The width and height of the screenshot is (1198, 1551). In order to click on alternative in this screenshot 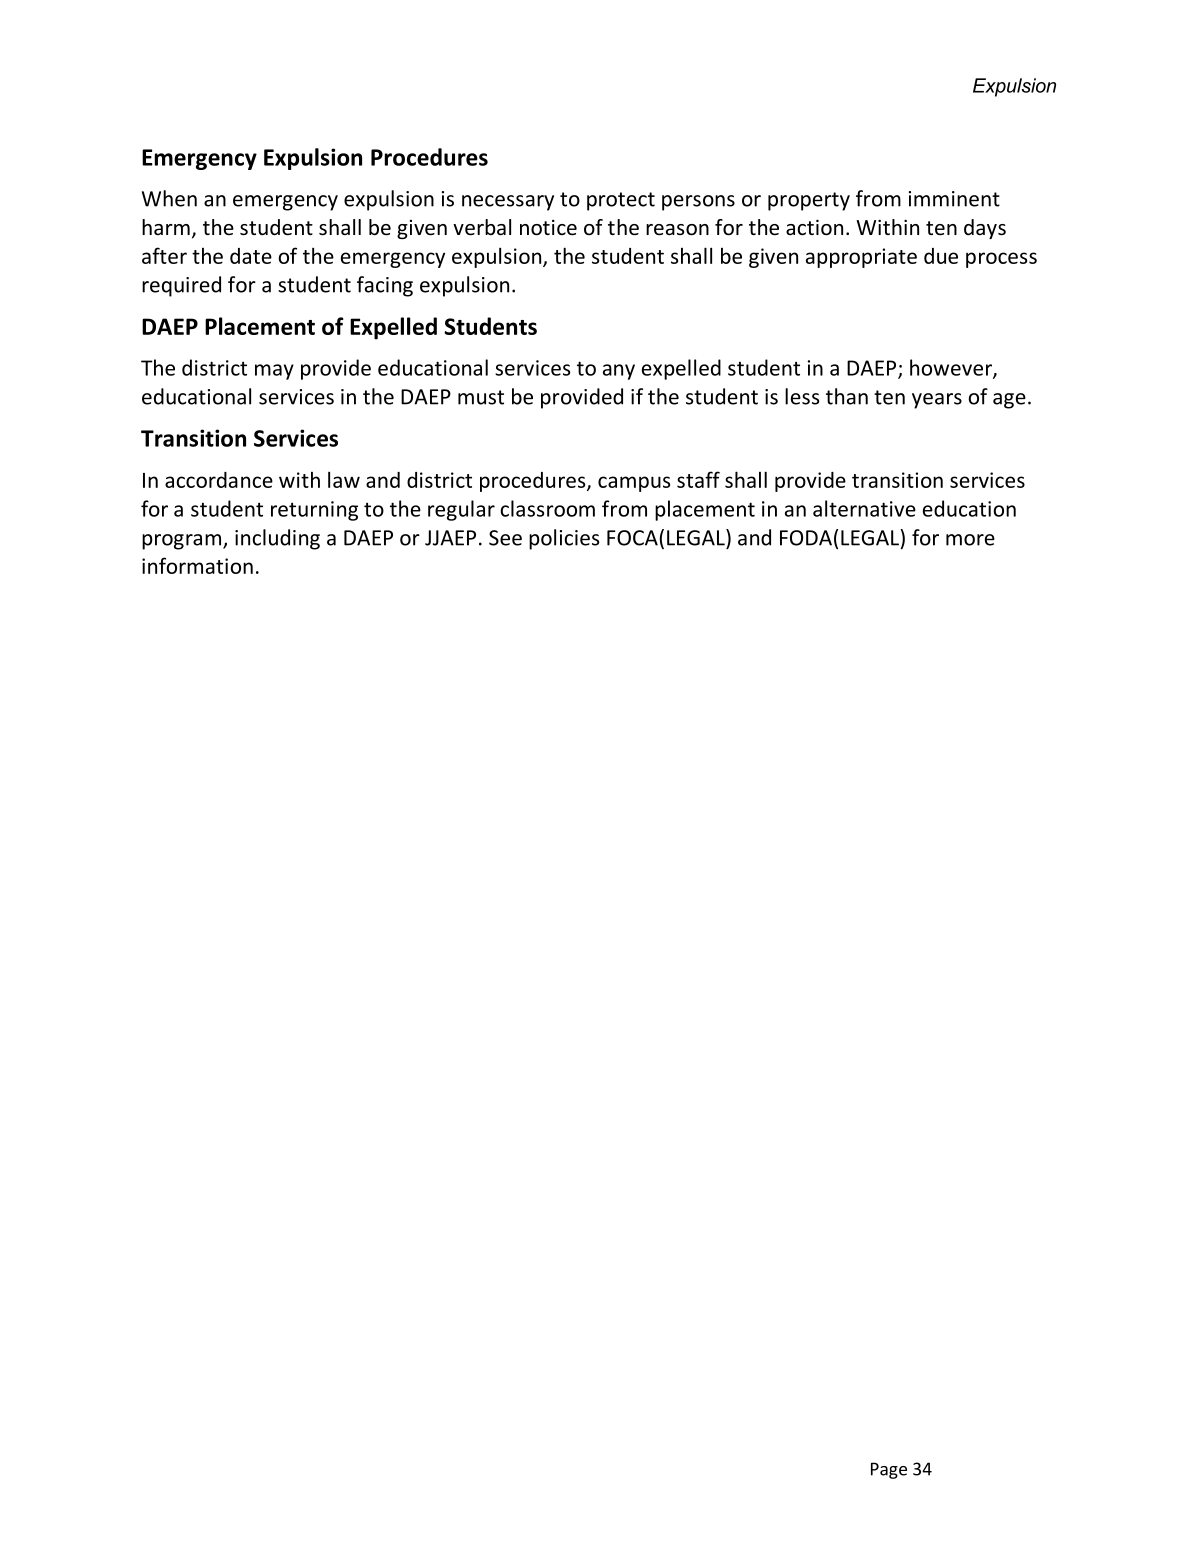, I will do `click(864, 508)`.
